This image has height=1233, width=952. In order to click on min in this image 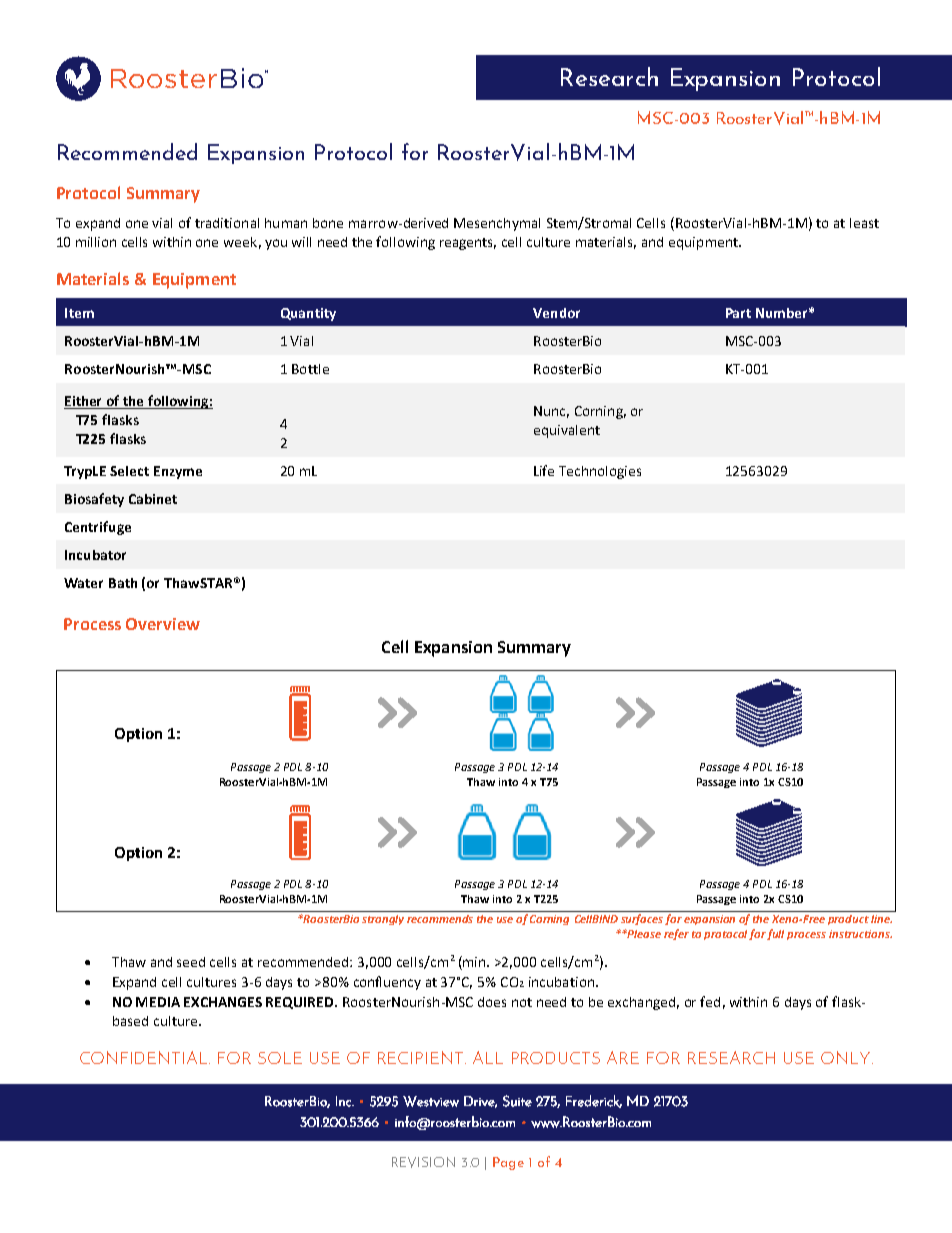, I will do `click(475, 962)`.
